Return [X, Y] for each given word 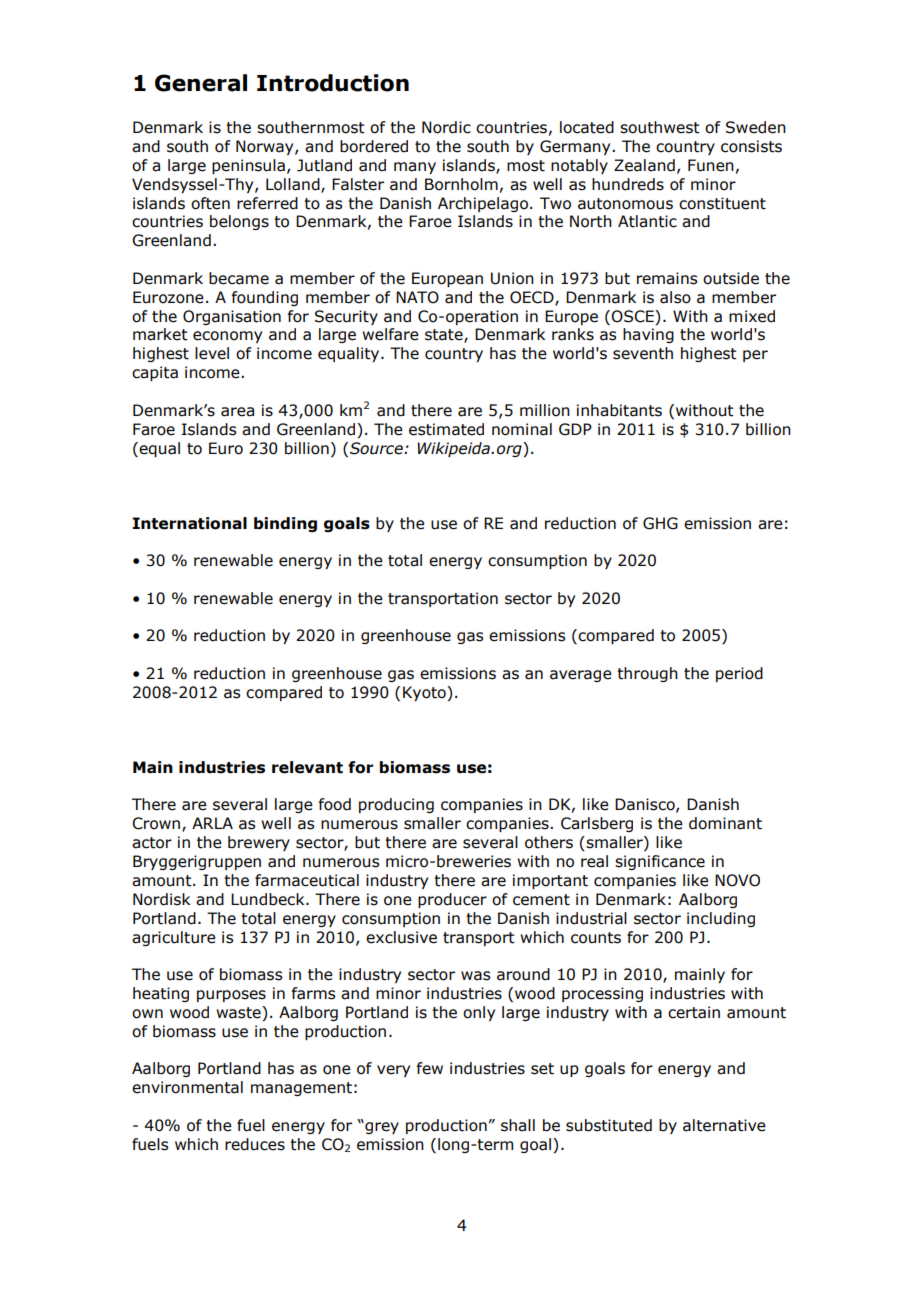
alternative [724, 1125]
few [430, 1068]
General [201, 83]
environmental [187, 1087]
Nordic [446, 127]
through [647, 674]
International [189, 523]
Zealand [644, 165]
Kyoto [425, 693]
